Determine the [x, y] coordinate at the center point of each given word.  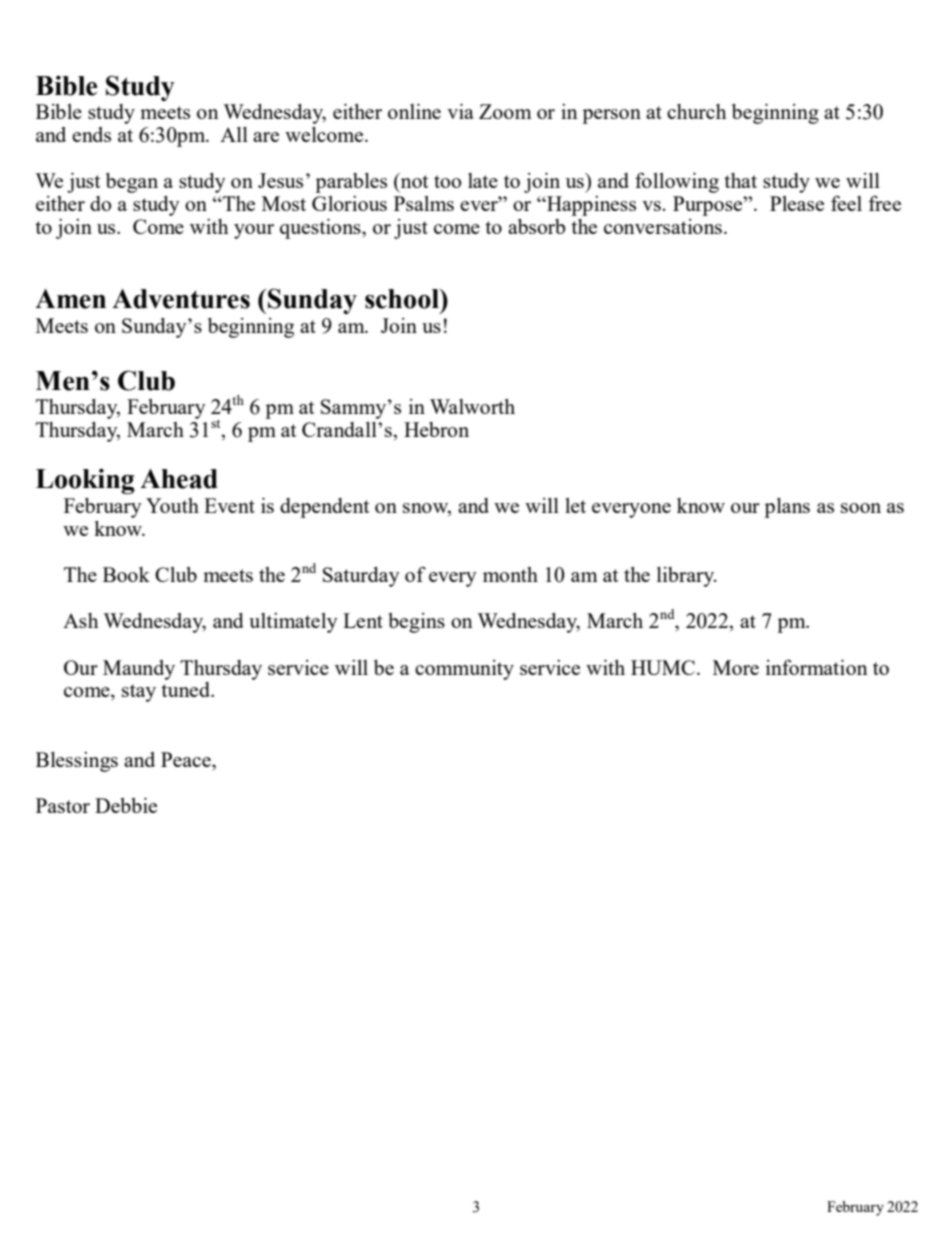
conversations [663, 226]
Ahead [179, 479]
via [460, 111]
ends [91, 134]
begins [417, 623]
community [464, 670]
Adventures [181, 299]
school [403, 299]
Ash [80, 620]
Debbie [126, 805]
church [696, 111]
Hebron [436, 429]
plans [787, 508]
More [736, 667]
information [817, 667]
